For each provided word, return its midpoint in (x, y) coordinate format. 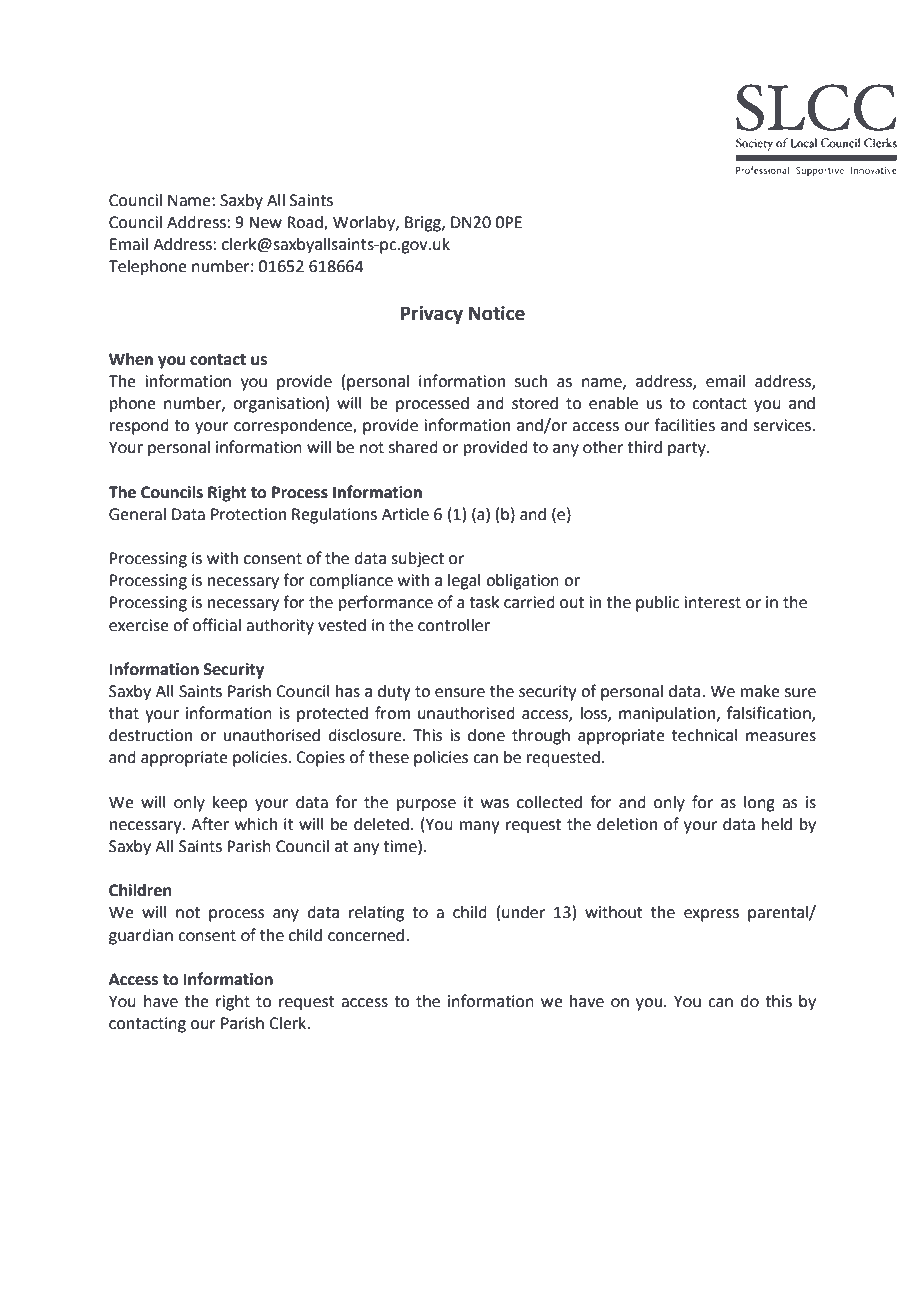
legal (464, 582)
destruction (150, 735)
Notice (497, 313)
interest (712, 602)
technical (705, 735)
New (265, 222)
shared (413, 447)
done (486, 735)
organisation (279, 405)
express (711, 915)
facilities (684, 425)
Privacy (432, 315)
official (217, 625)
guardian (141, 937)
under (523, 912)
